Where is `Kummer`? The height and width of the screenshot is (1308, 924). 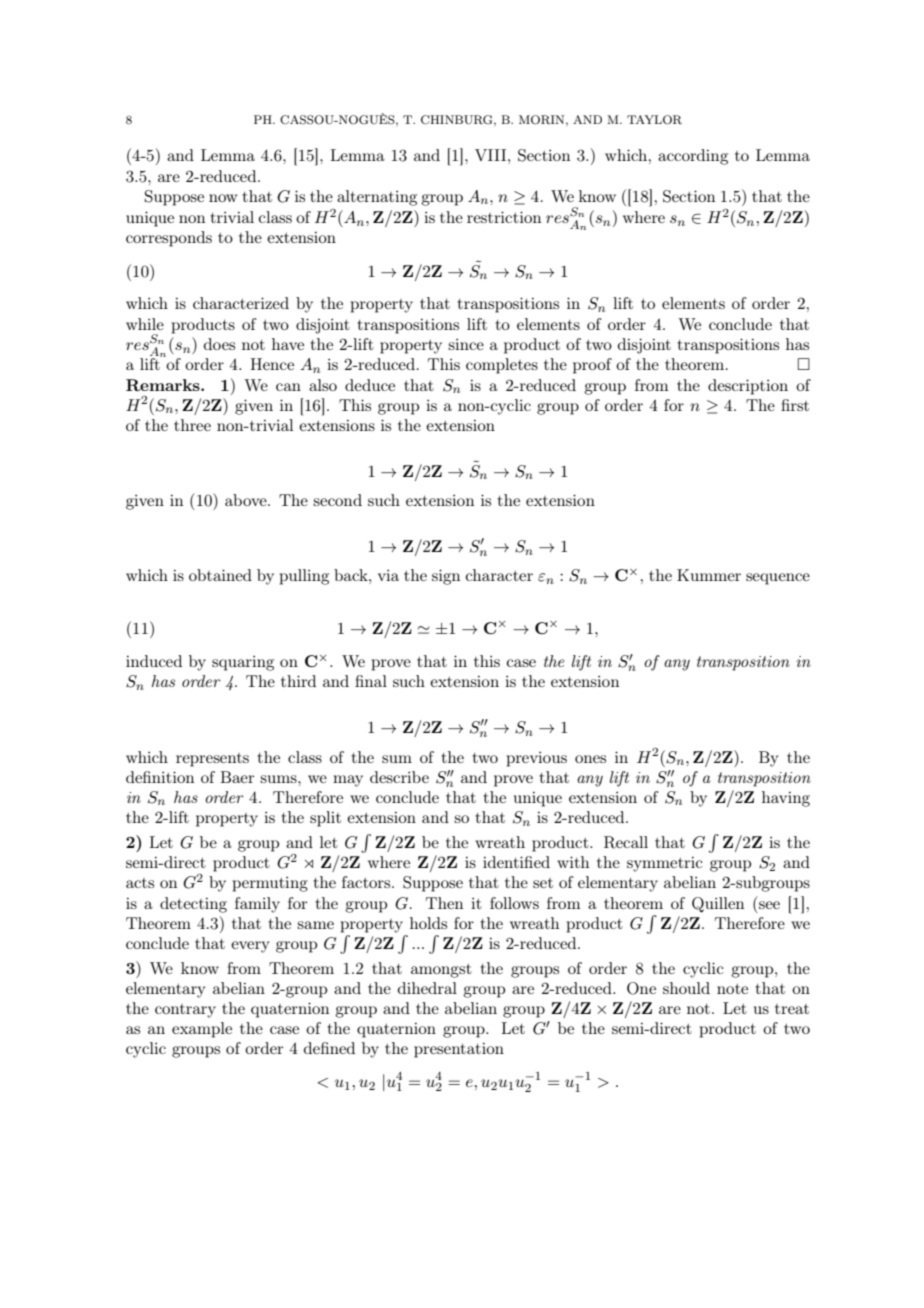
Kummer is located at coordinates (709, 575).
